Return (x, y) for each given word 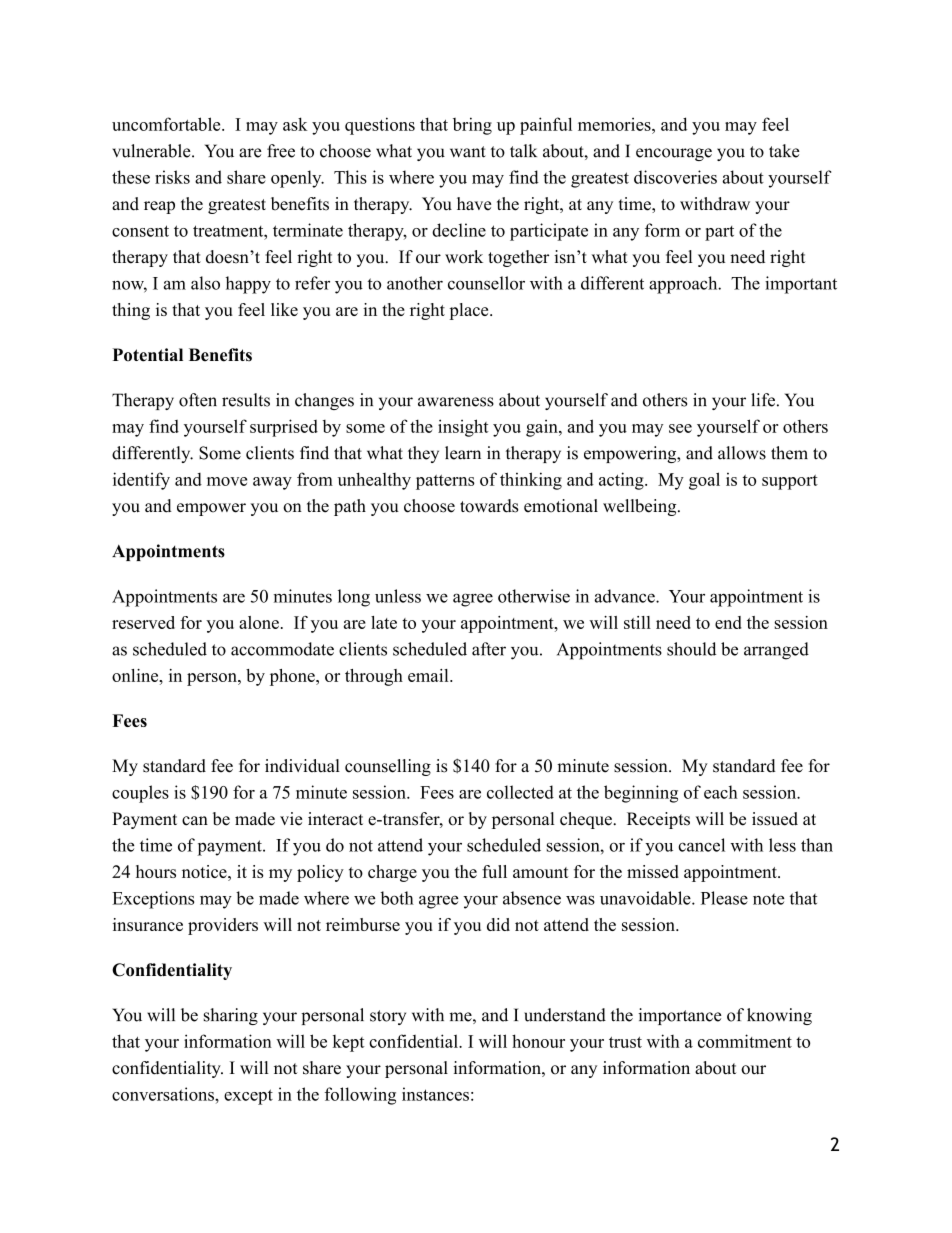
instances (435, 1094)
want (468, 152)
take (784, 151)
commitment (745, 1041)
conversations (164, 1094)
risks (172, 177)
